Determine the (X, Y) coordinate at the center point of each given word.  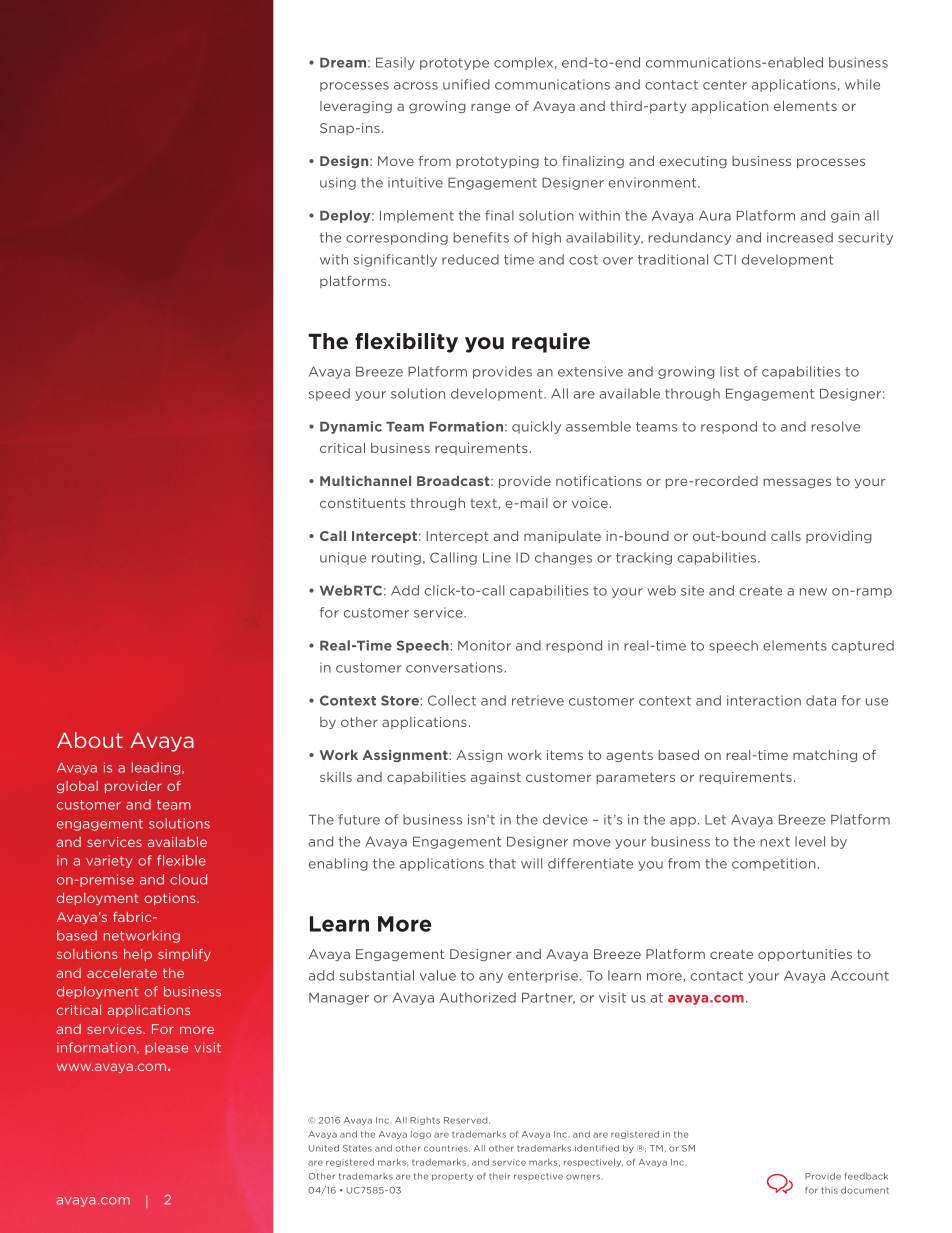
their (499, 1176)
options (171, 899)
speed (329, 394)
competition (773, 864)
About (90, 740)
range (490, 108)
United (324, 1148)
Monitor (484, 645)
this (829, 1190)
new (813, 592)
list (729, 371)
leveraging (356, 107)
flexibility (406, 343)
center (725, 85)
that (502, 863)
